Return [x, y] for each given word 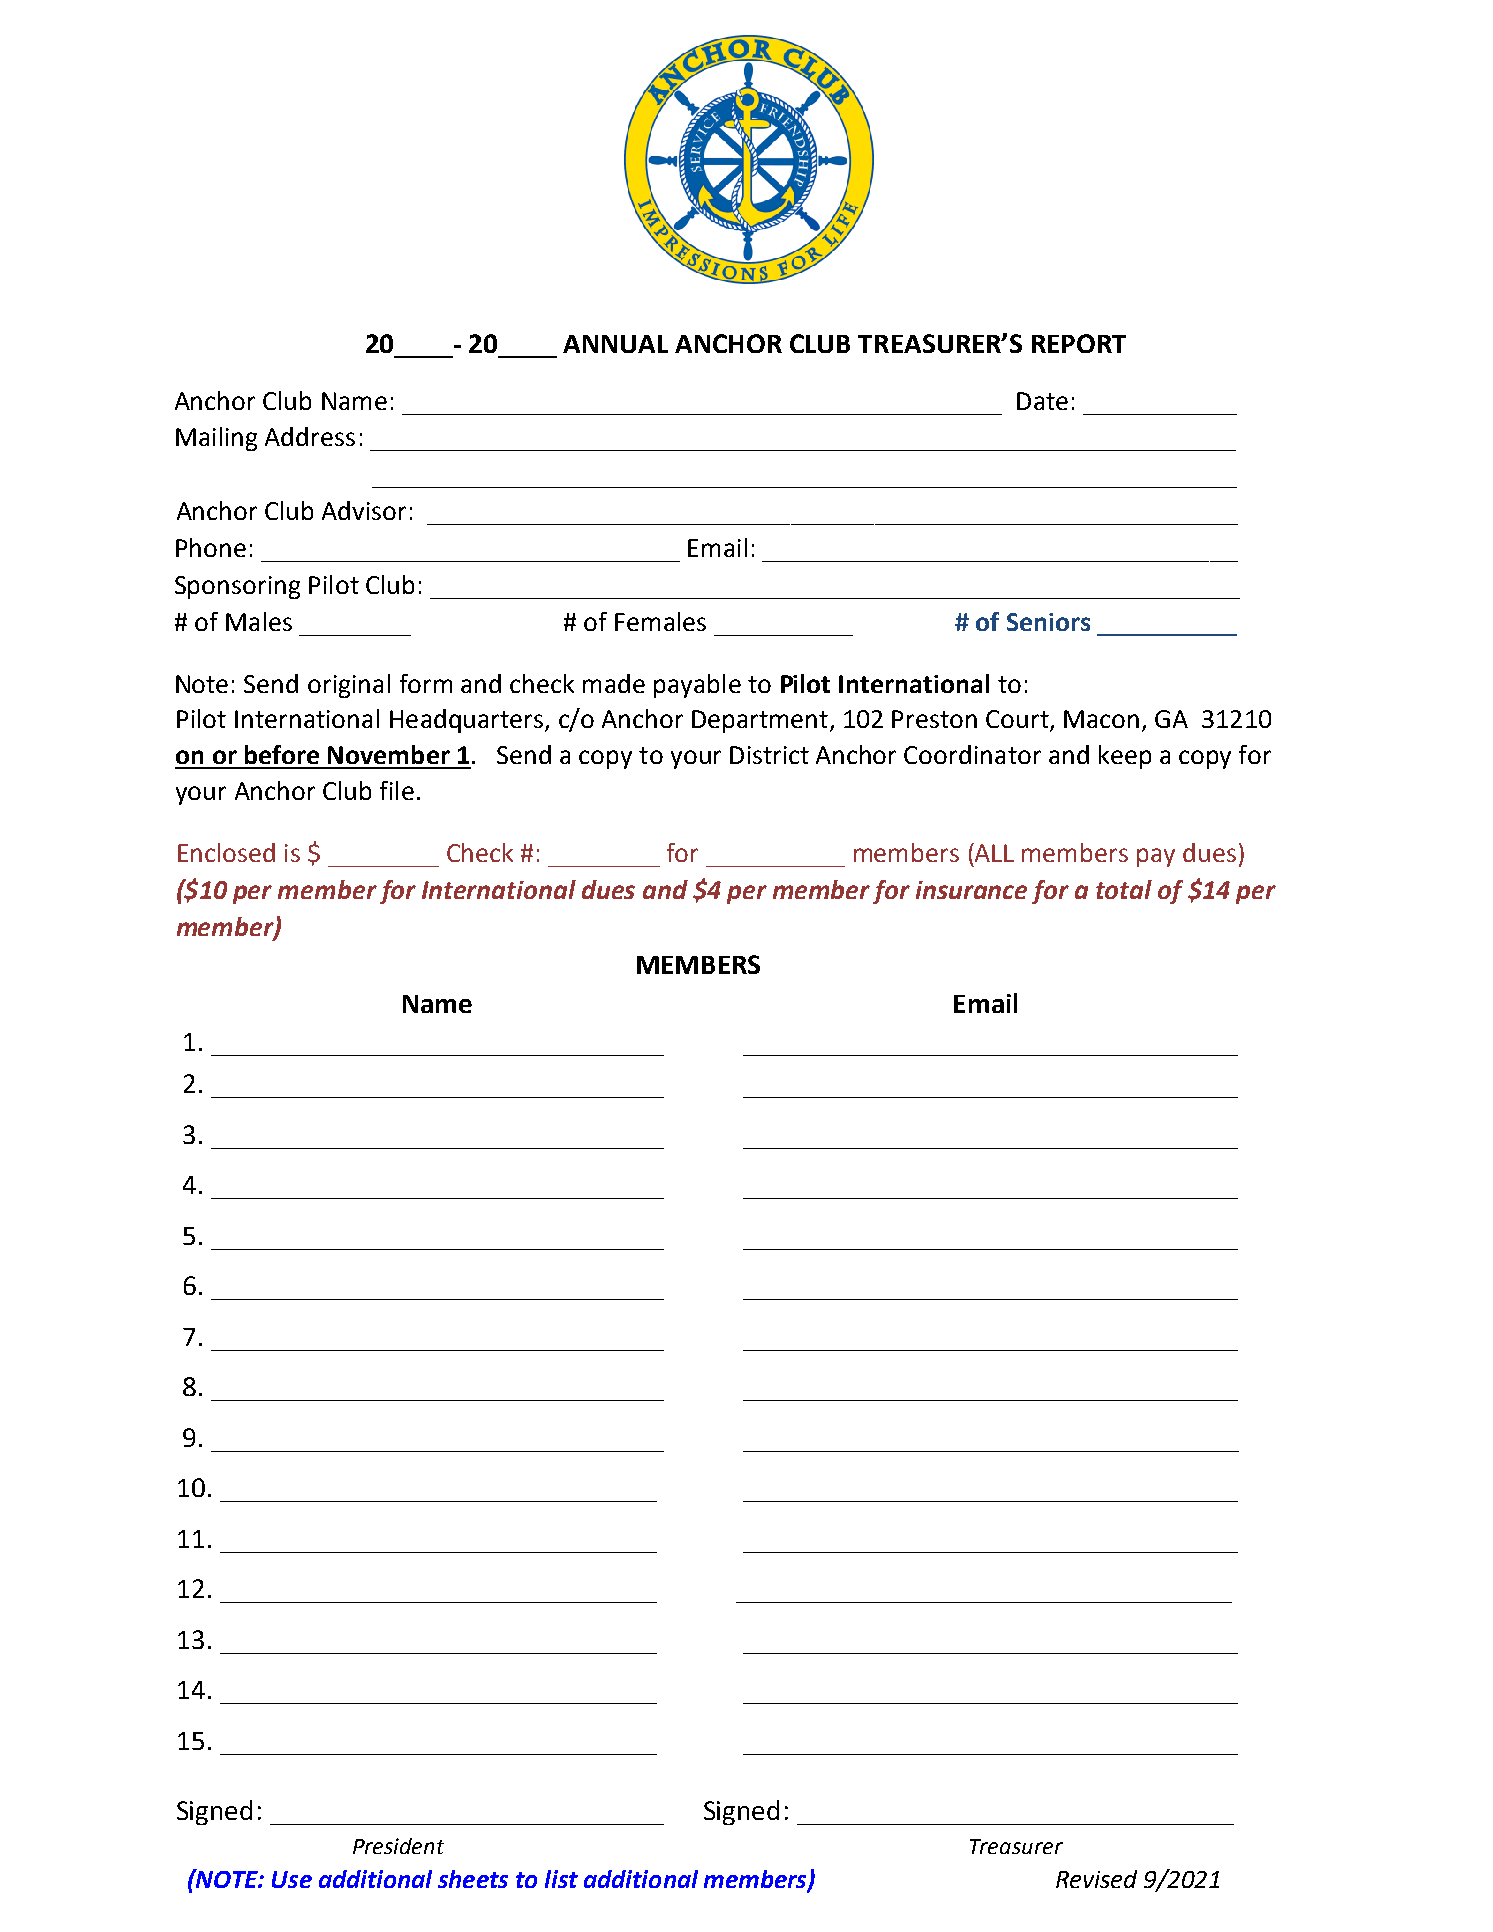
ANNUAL [615, 344]
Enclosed [226, 852]
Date [1042, 401]
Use [292, 1879]
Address [310, 436]
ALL [993, 852]
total [1124, 889]
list [561, 1879]
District [769, 755]
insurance [971, 890]
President [398, 1846]
